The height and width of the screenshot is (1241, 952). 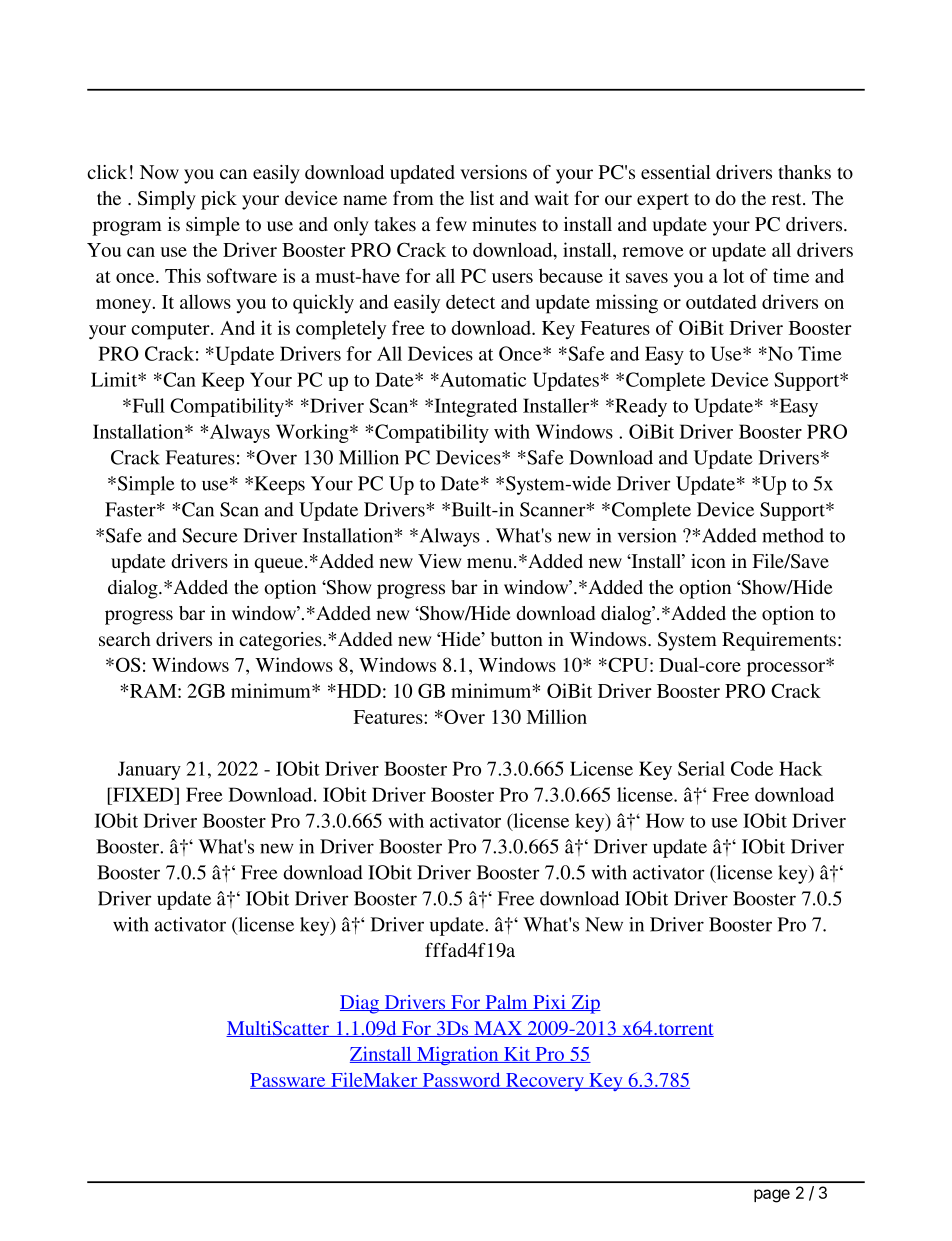 I want to click on Integrated, so click(x=474, y=407).
